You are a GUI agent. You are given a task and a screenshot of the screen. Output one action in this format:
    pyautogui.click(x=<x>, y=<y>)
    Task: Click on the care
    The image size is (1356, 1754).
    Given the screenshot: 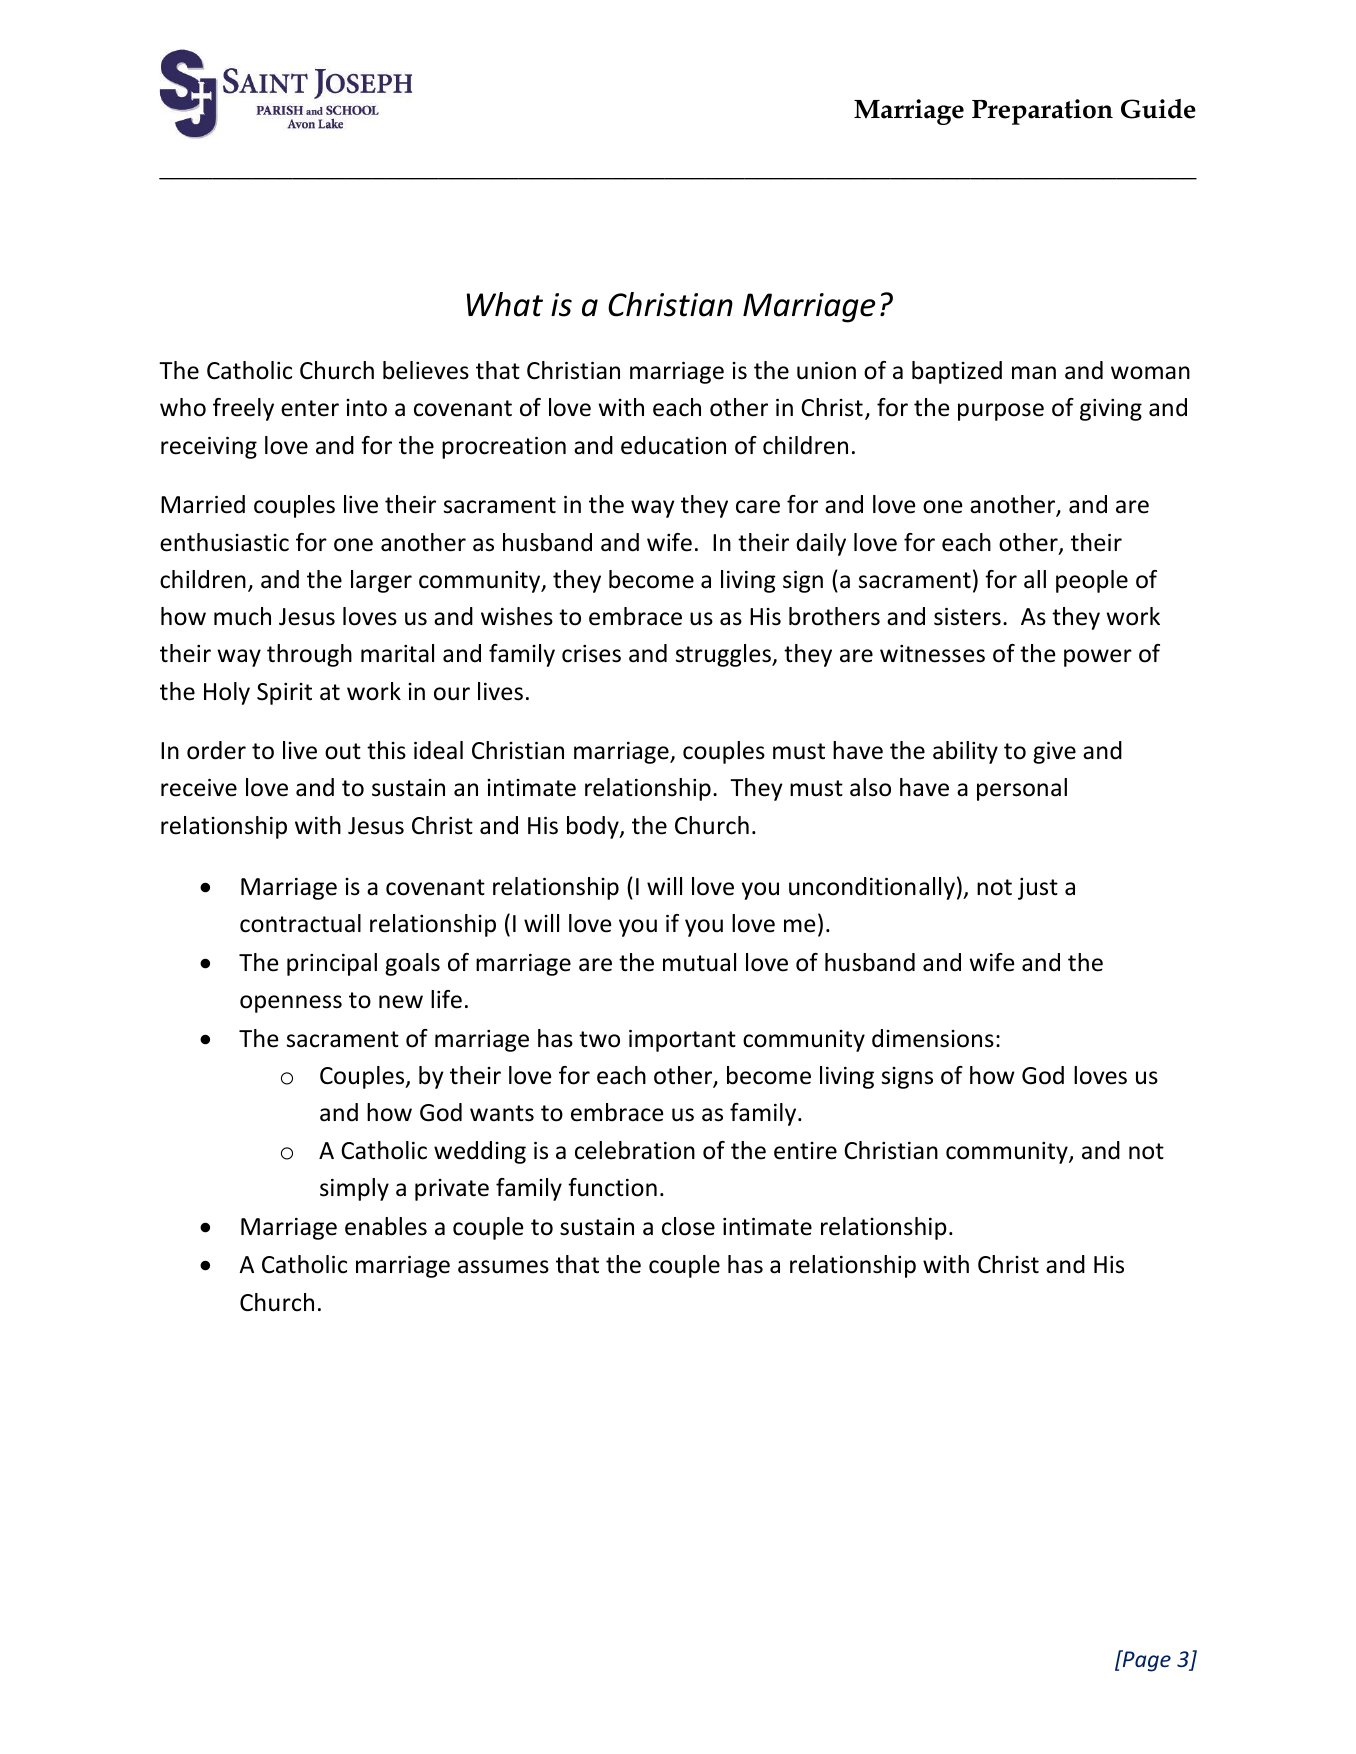 What is the action you would take?
    pyautogui.click(x=758, y=507)
